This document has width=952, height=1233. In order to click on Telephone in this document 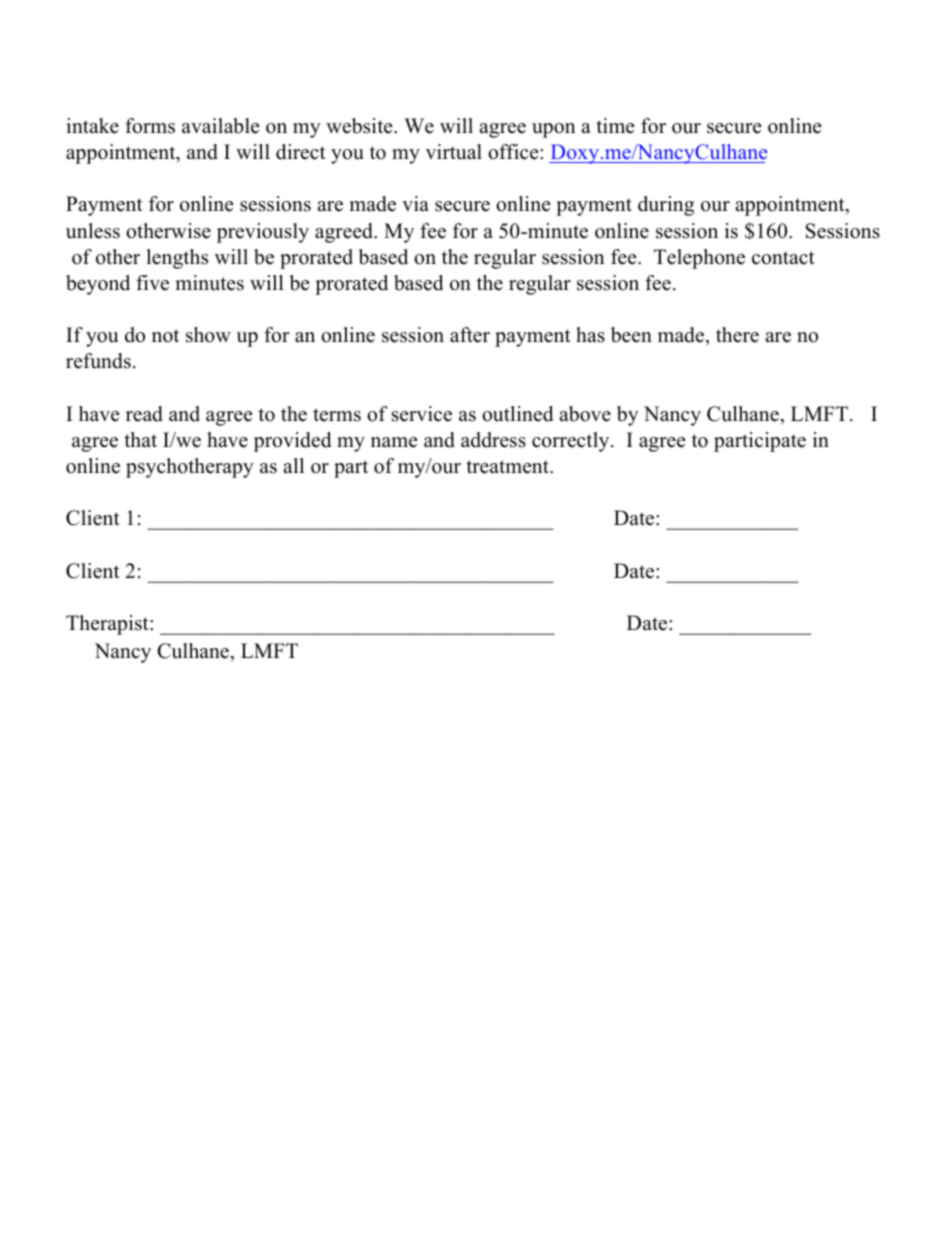, I will do `click(699, 259)`.
